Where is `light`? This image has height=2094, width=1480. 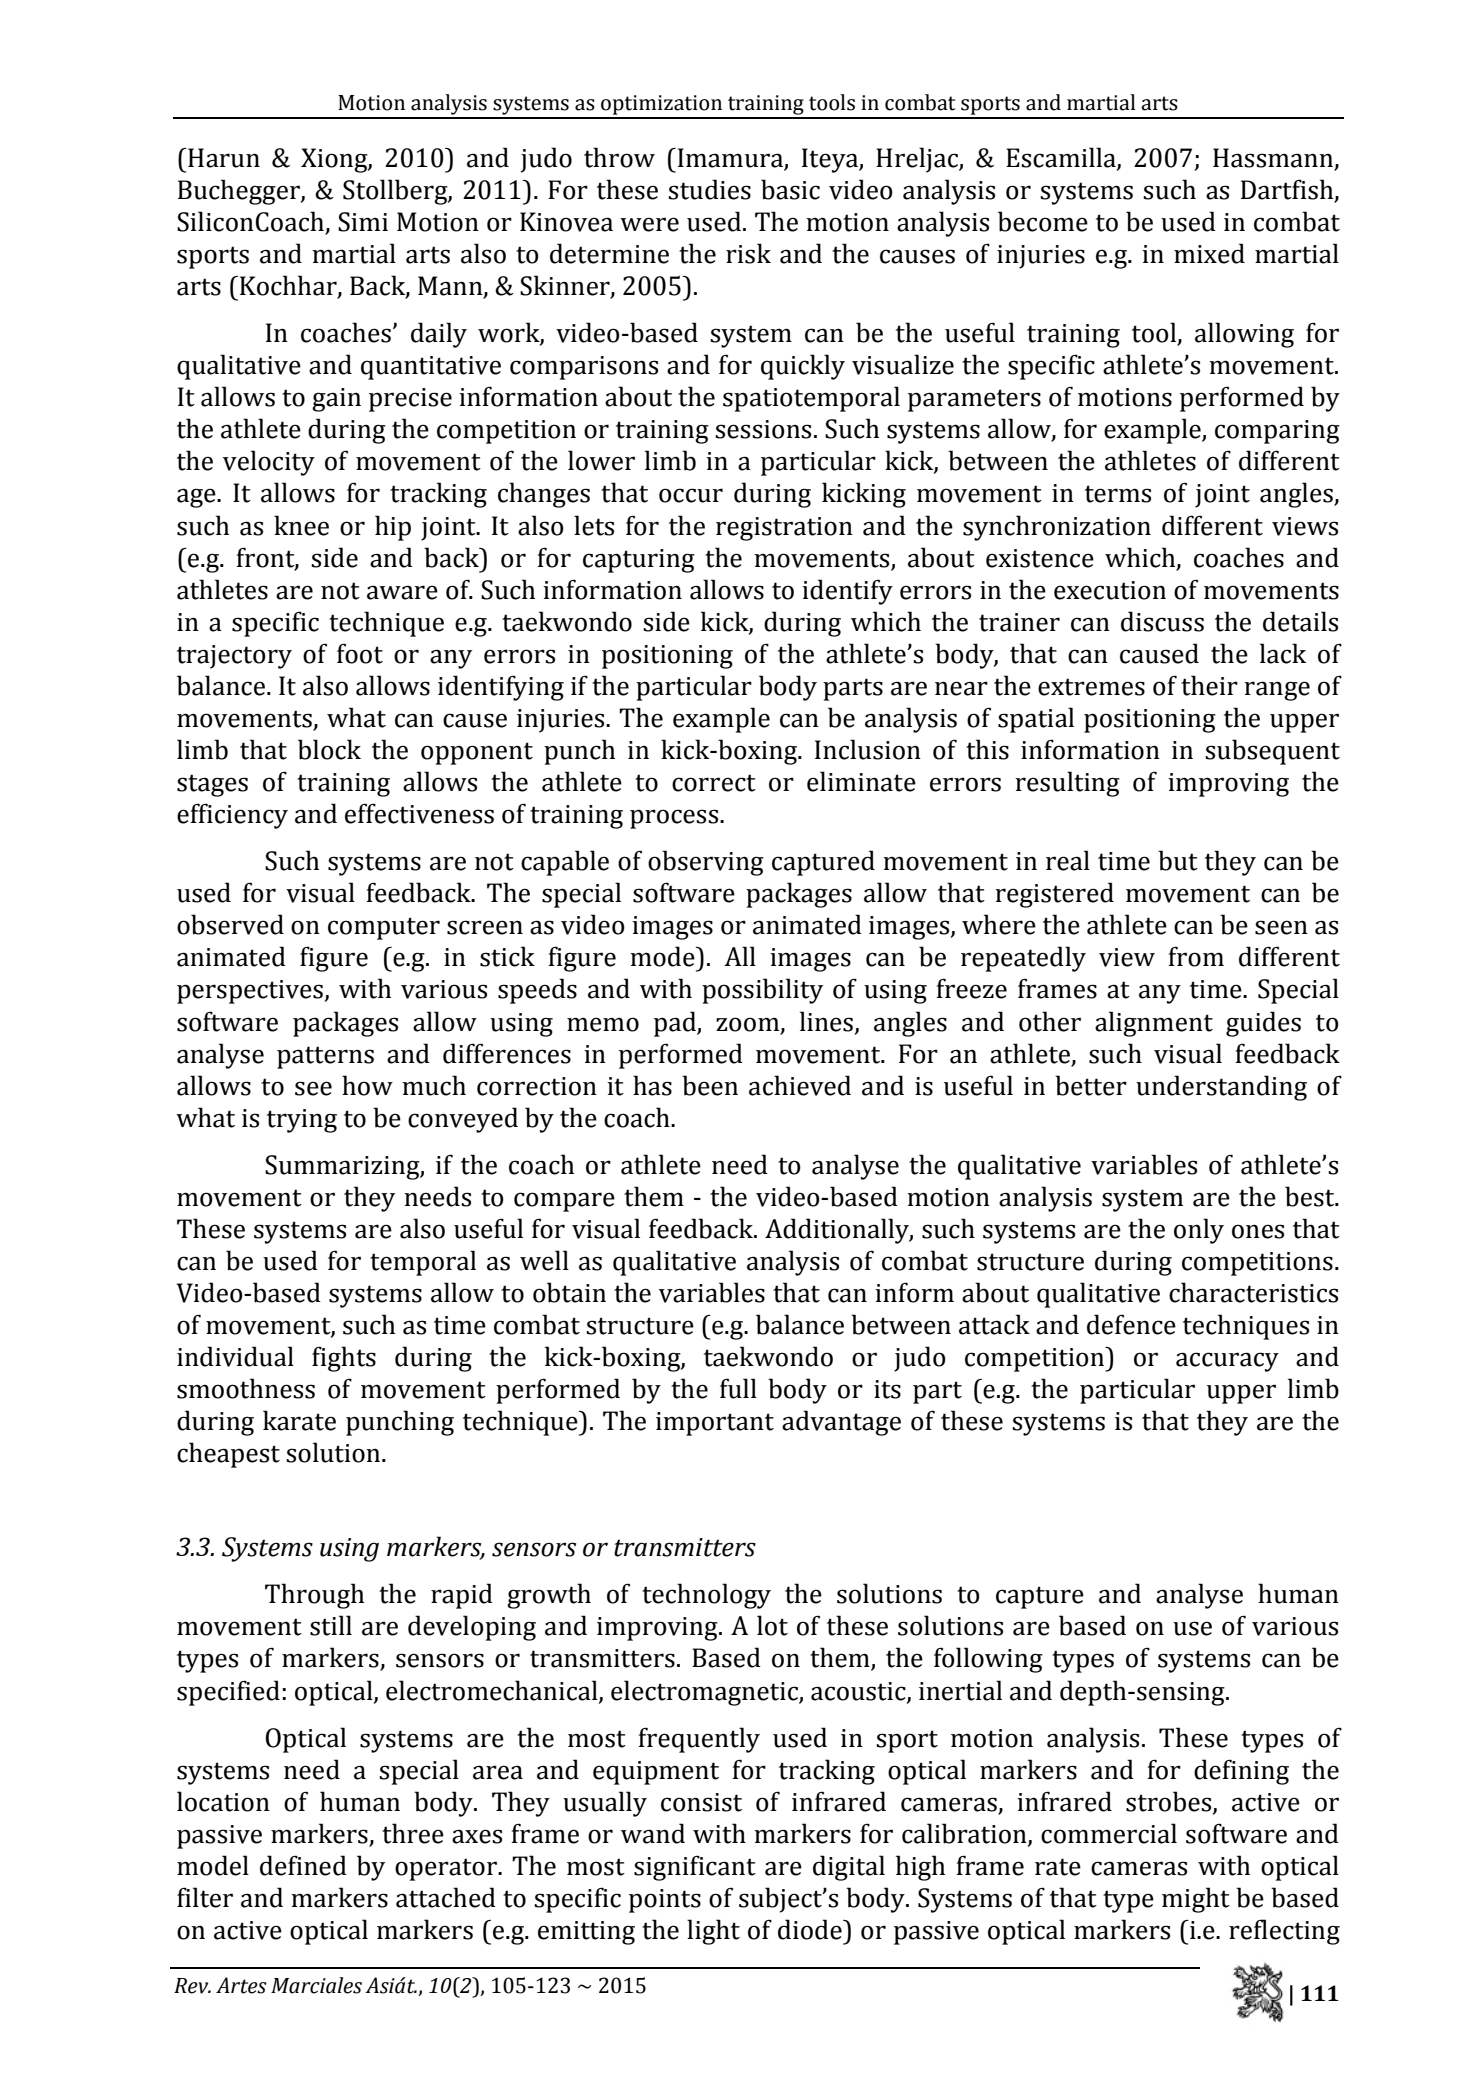
light is located at coordinates (713, 1932).
